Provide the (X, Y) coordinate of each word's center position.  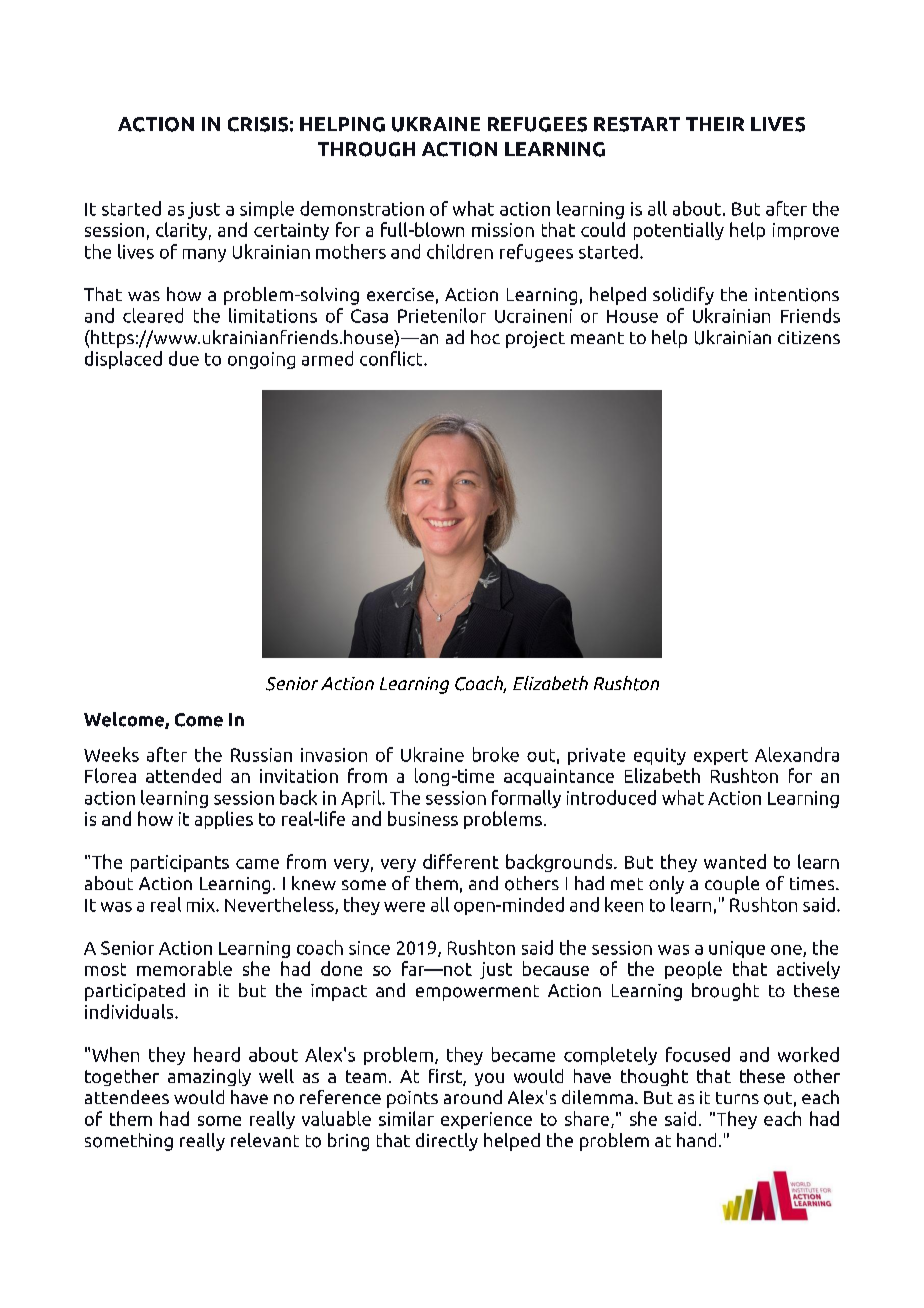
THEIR (715, 124)
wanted (735, 861)
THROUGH (366, 149)
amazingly (209, 1077)
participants (180, 863)
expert (721, 757)
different (461, 861)
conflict (392, 358)
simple (267, 210)
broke (496, 754)
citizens (809, 337)
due (184, 358)
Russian (261, 755)
